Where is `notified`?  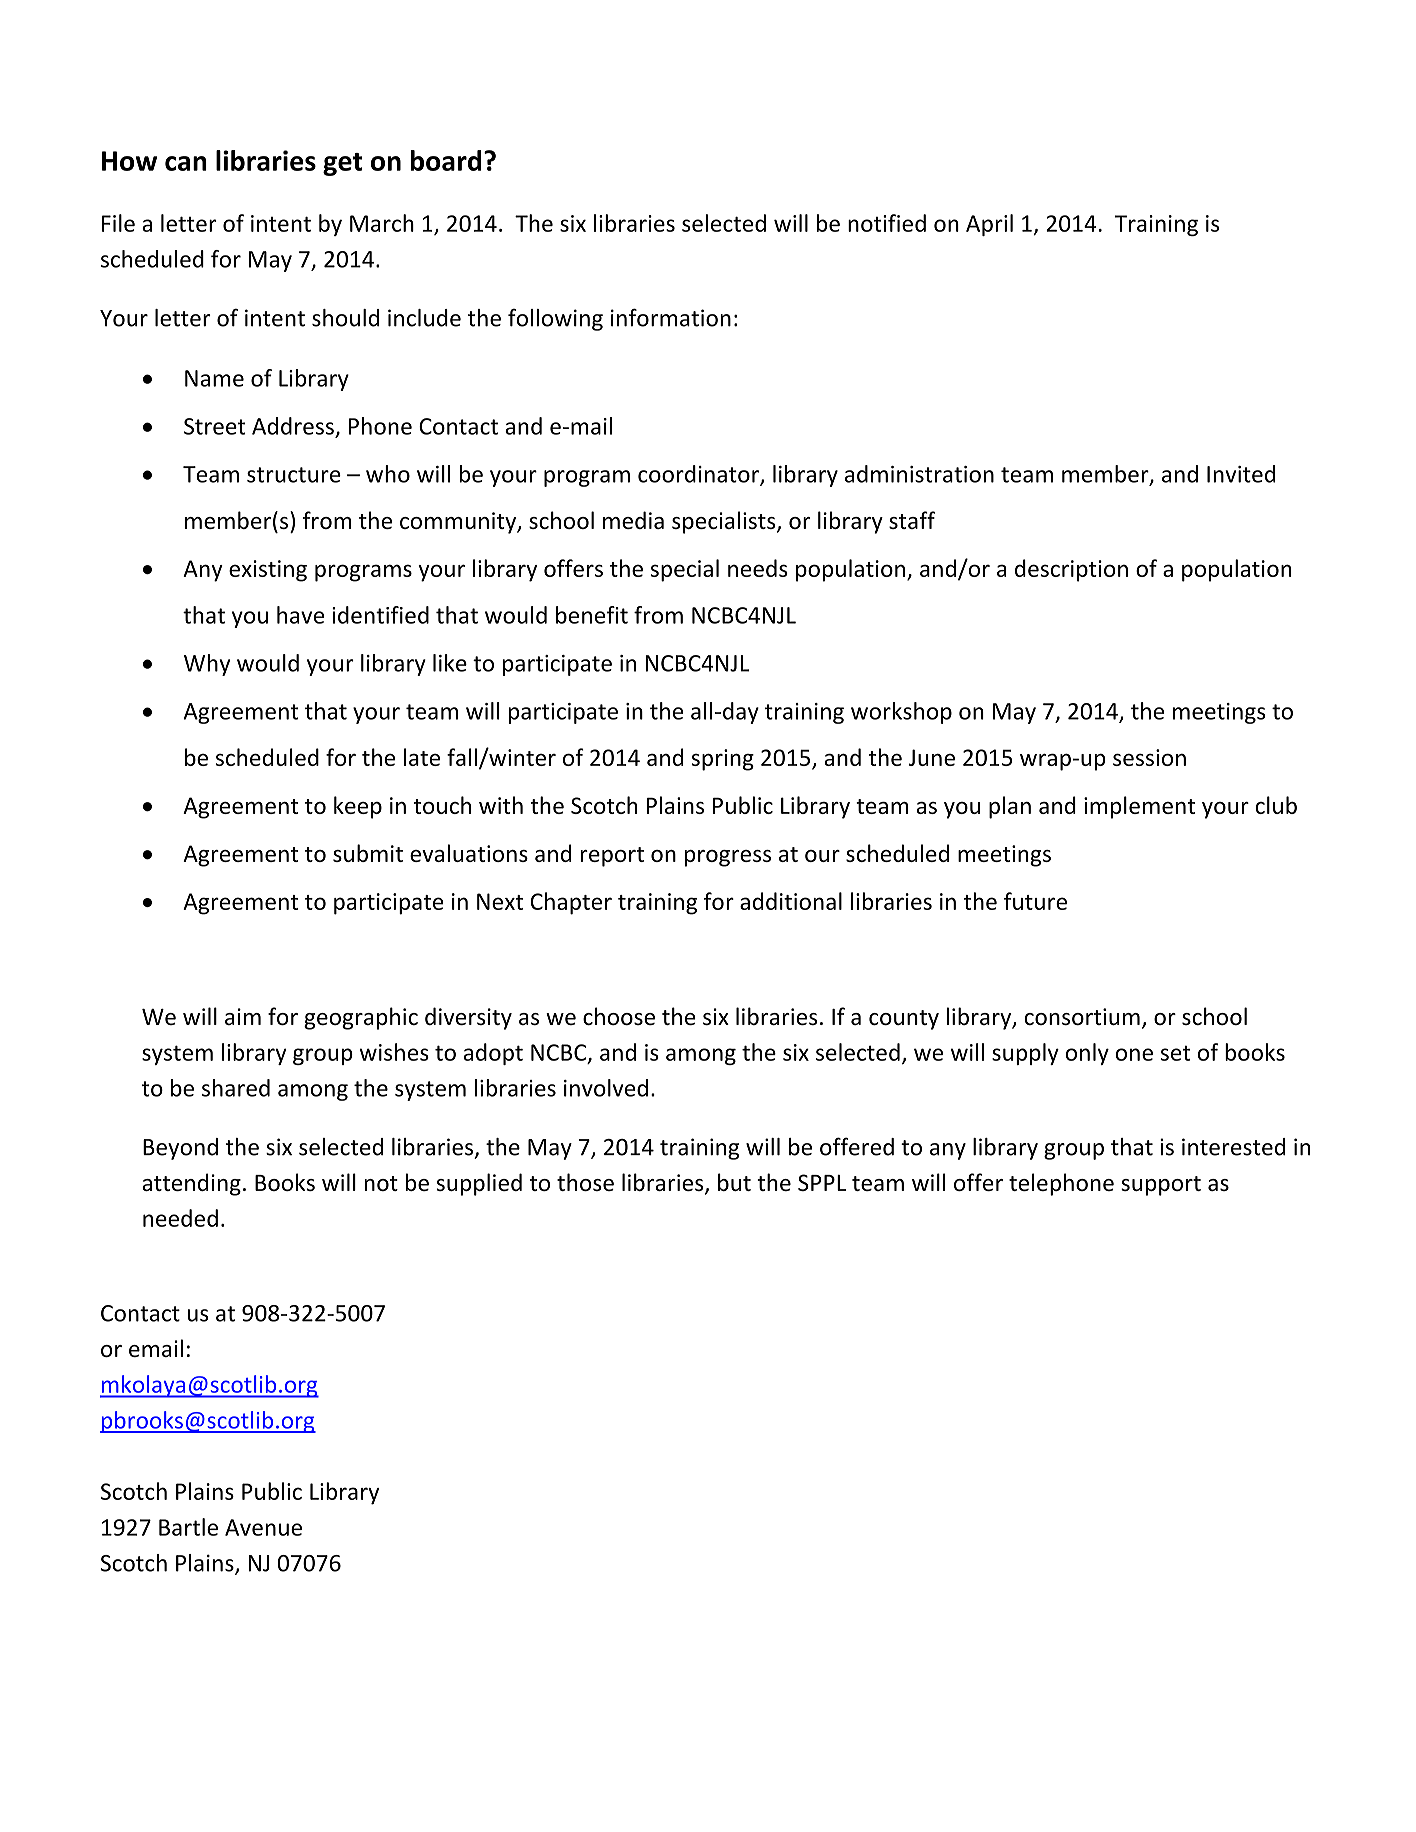
notified is located at coordinates (887, 223).
